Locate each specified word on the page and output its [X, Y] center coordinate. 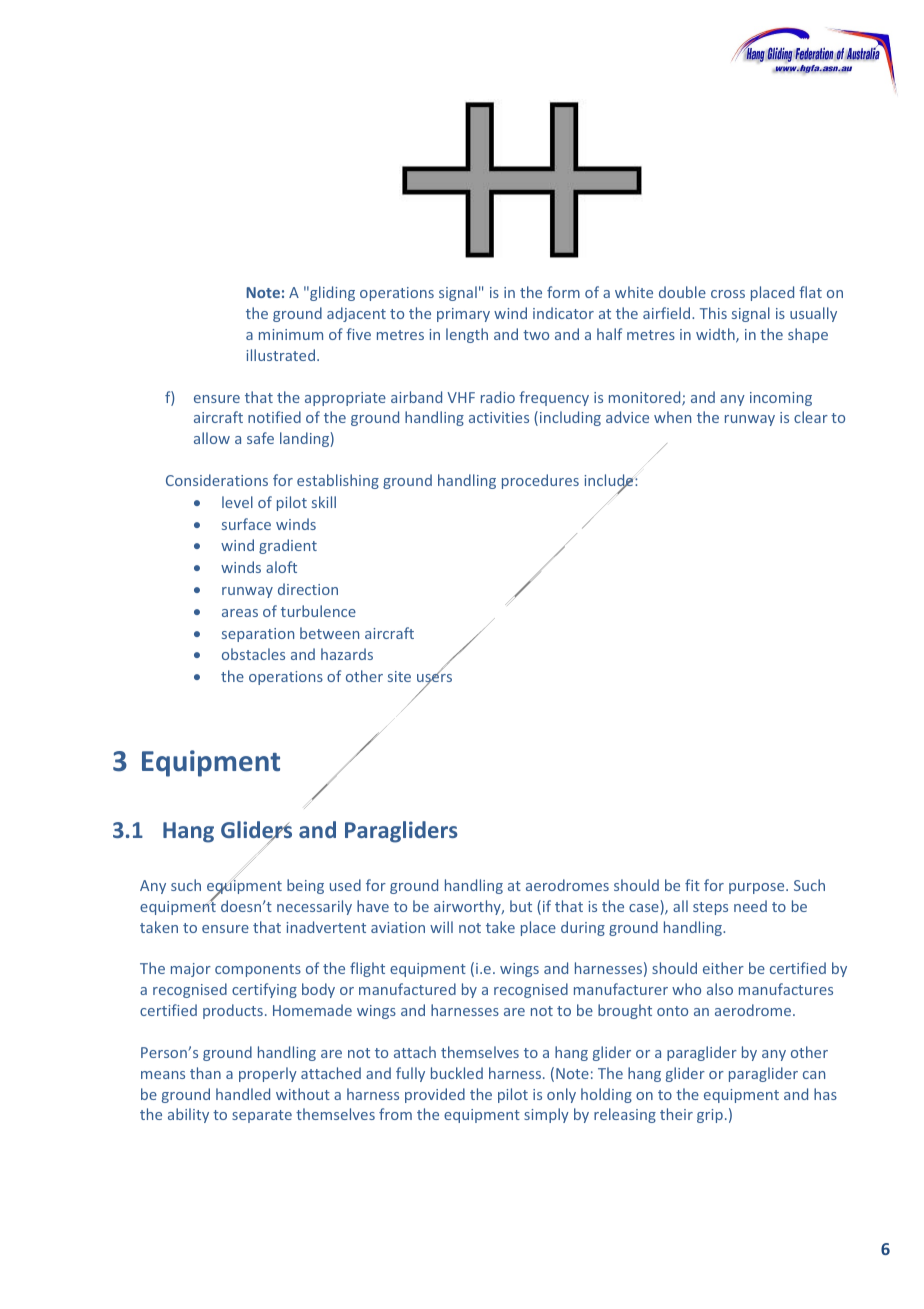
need [750, 906]
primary [463, 315]
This [713, 313]
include [610, 481]
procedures [540, 481]
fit [692, 885]
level [237, 502]
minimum [291, 334]
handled [243, 1094]
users [434, 678]
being [305, 886]
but [521, 906]
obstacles [253, 654]
